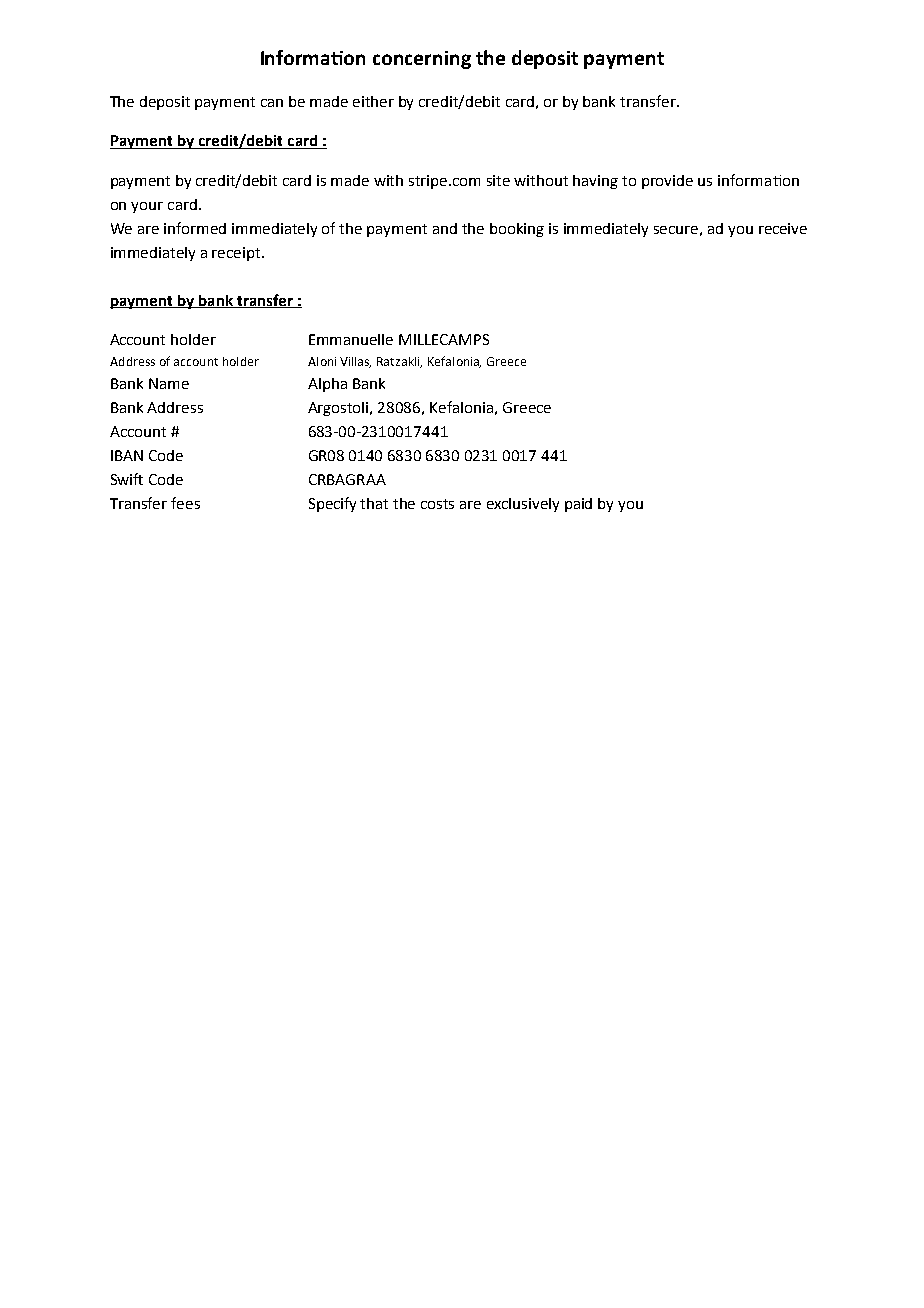 The height and width of the screenshot is (1308, 924). Describe the element at coordinates (237, 254) in the screenshot. I see `receipt` at that location.
